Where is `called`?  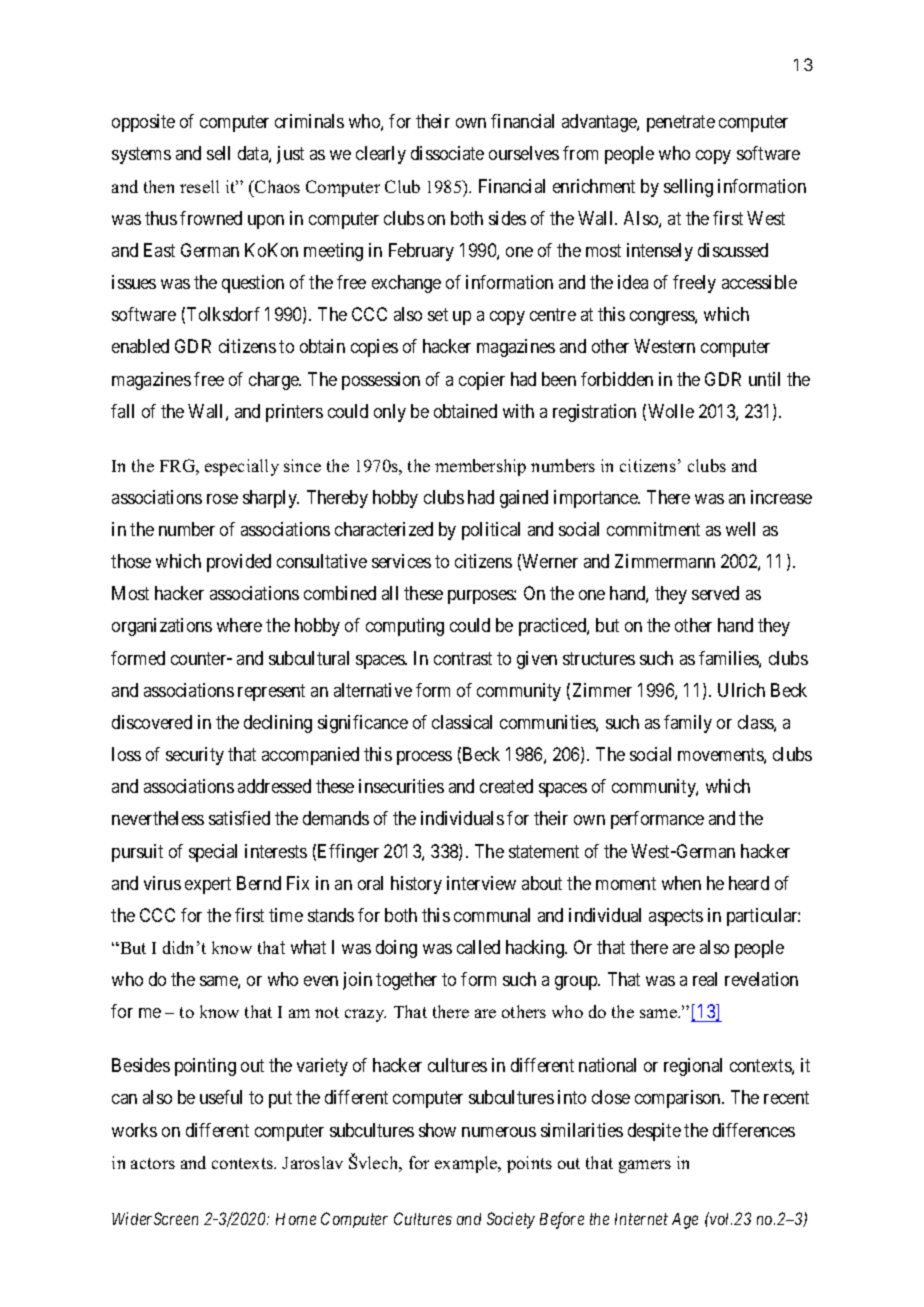
called is located at coordinates (478, 947).
